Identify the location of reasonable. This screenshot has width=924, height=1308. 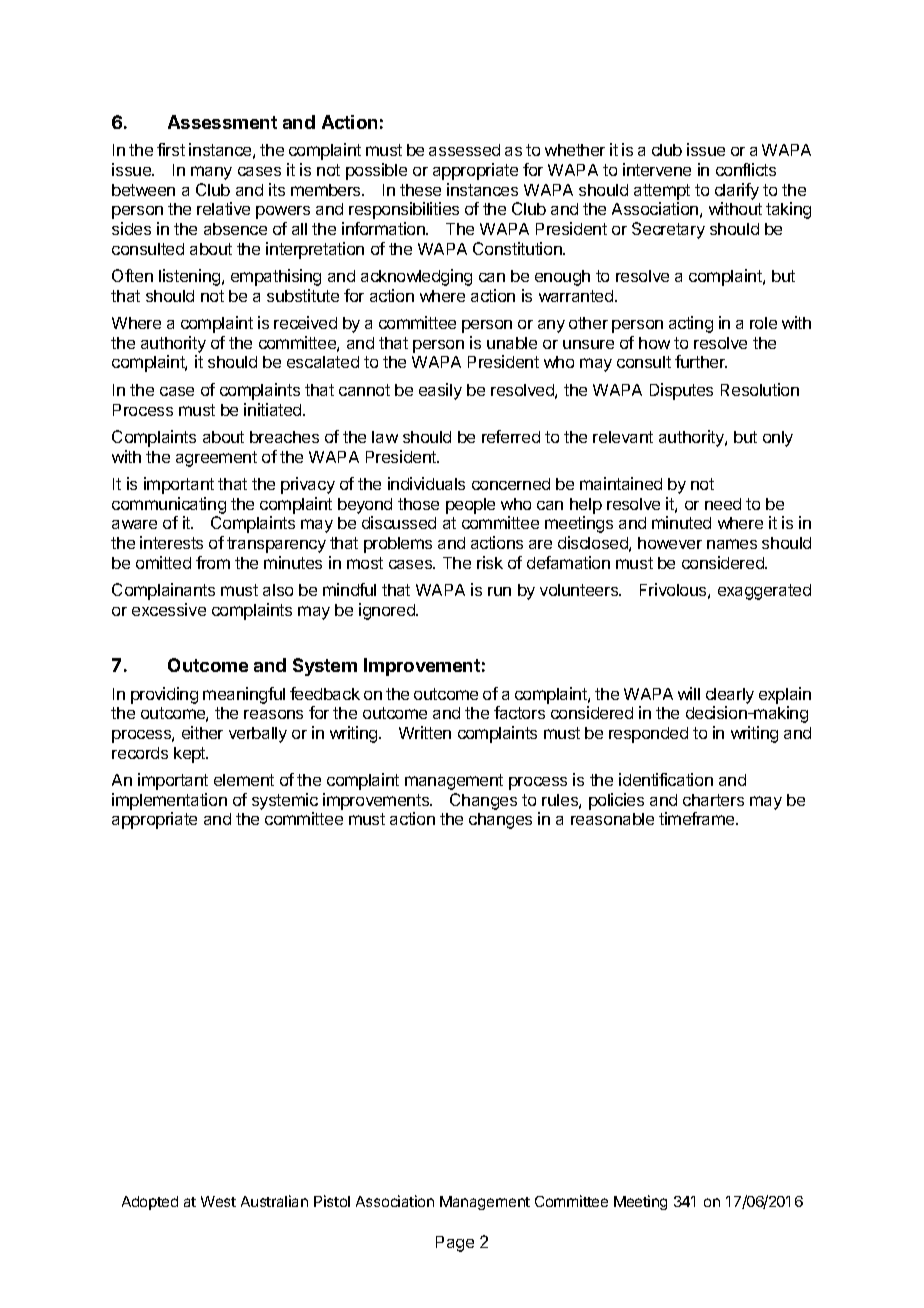
(612, 819).
